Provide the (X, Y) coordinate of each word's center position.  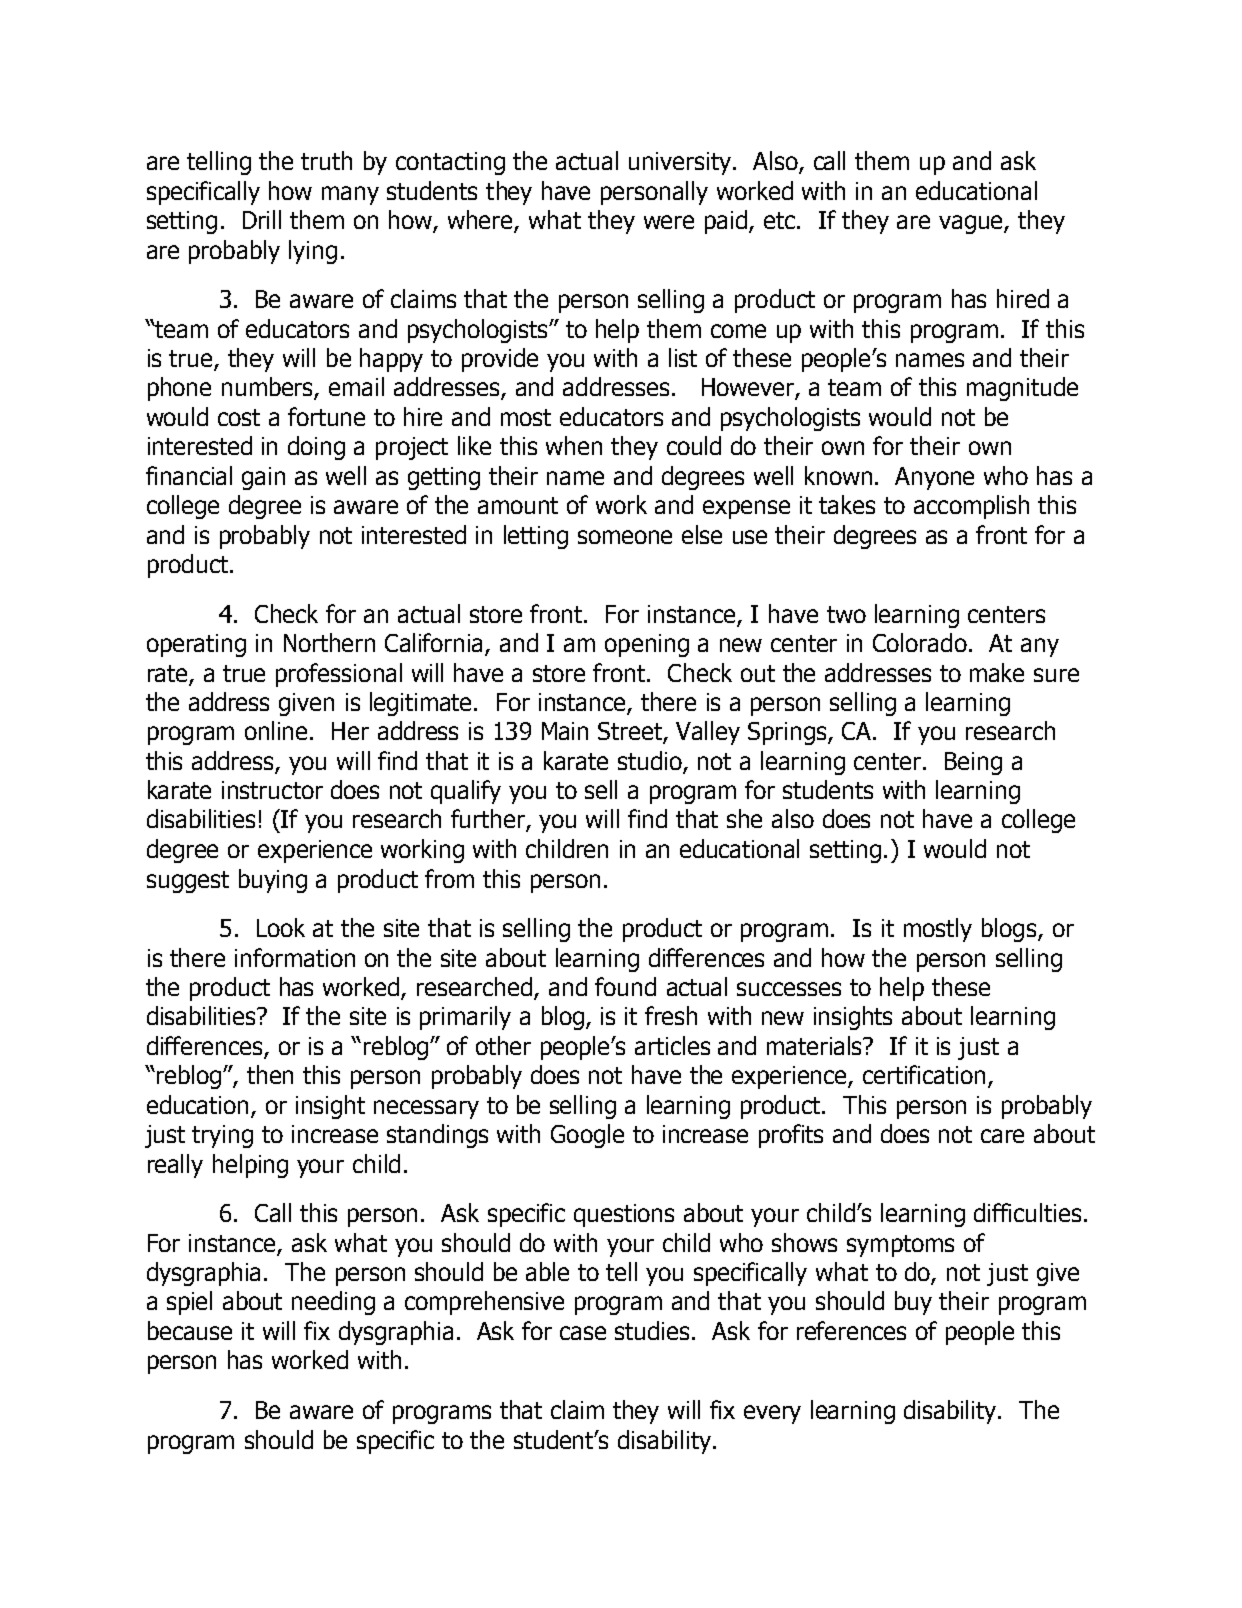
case (583, 1333)
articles (672, 1045)
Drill (262, 219)
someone (625, 537)
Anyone (934, 478)
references (851, 1330)
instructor (272, 790)
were (669, 222)
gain (263, 478)
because (190, 1330)
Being (973, 763)
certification (924, 1074)
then (270, 1074)
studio (651, 762)
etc (781, 220)
